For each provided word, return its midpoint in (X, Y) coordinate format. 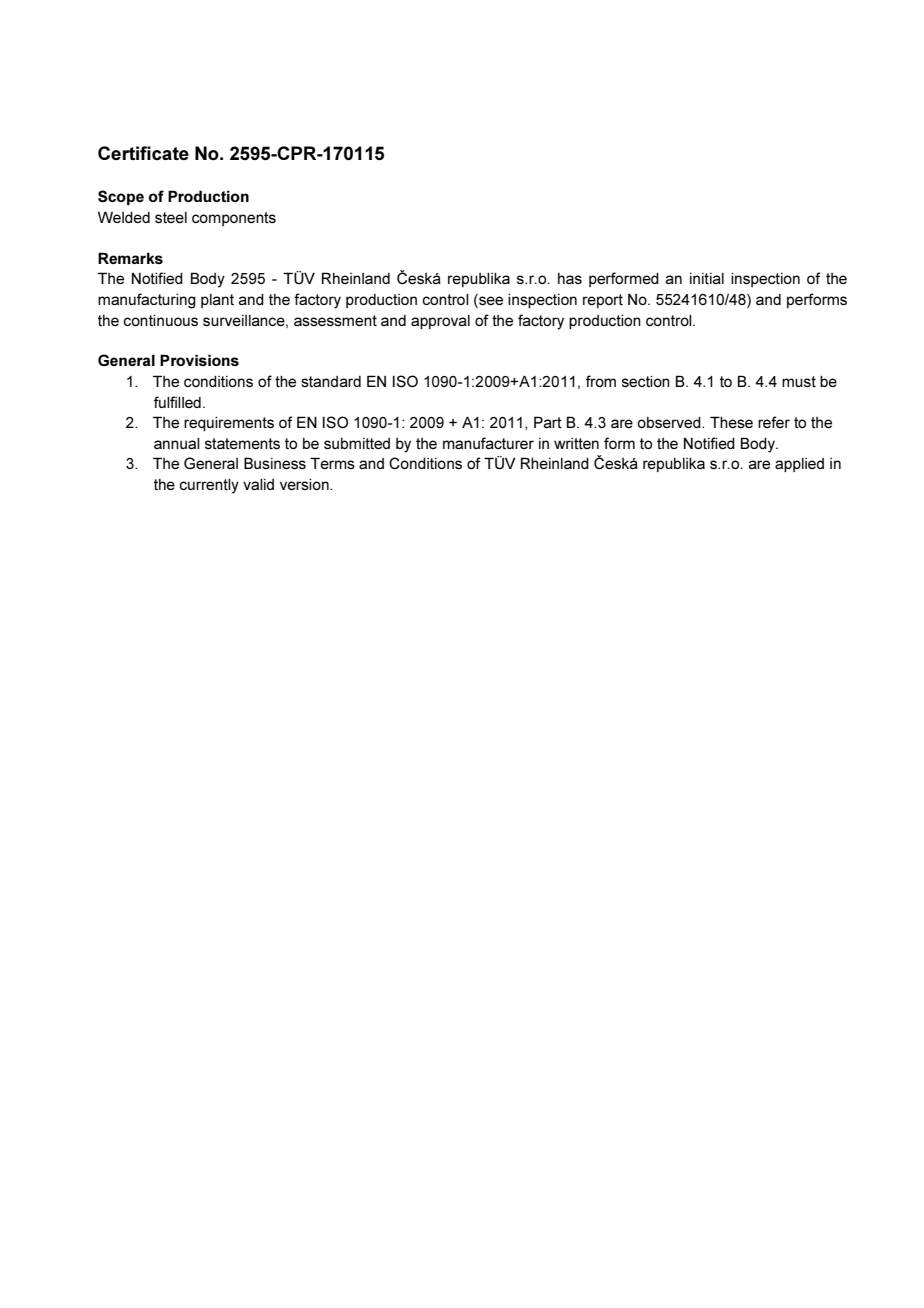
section (646, 381)
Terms (332, 463)
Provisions (199, 360)
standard (331, 381)
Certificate (143, 153)
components (234, 219)
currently (209, 486)
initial (707, 278)
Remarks (130, 258)
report (603, 301)
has (570, 278)
